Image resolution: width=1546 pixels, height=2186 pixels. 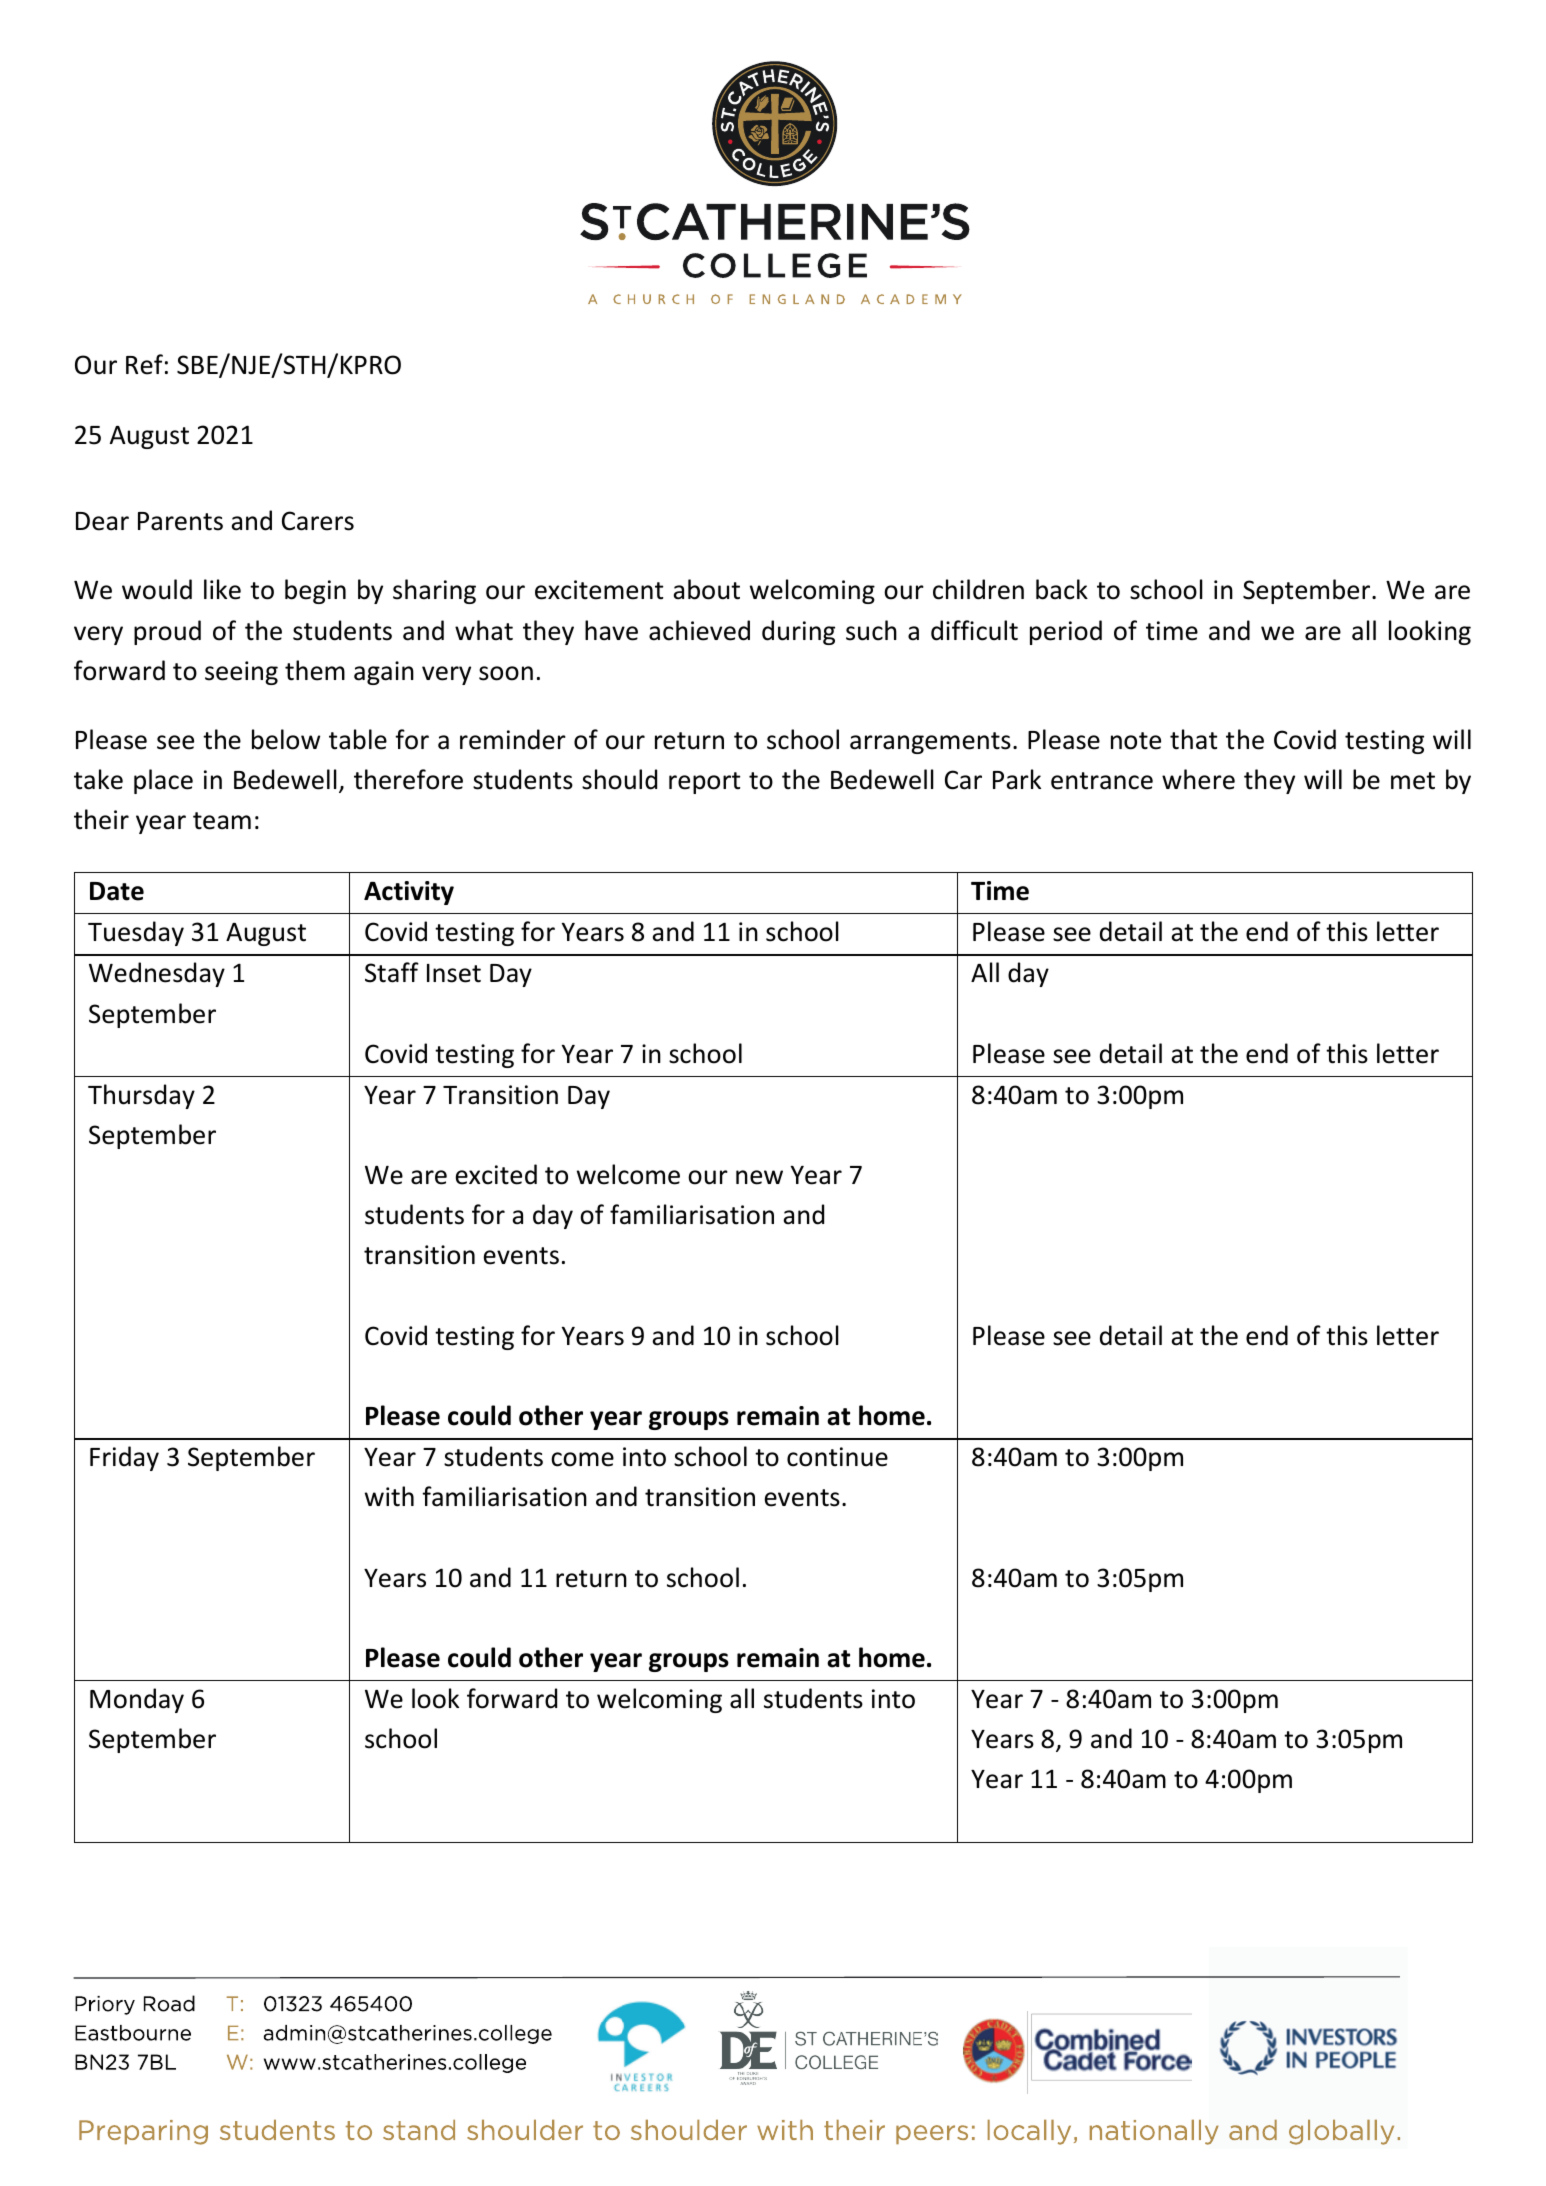 I want to click on Inset, so click(x=454, y=973).
